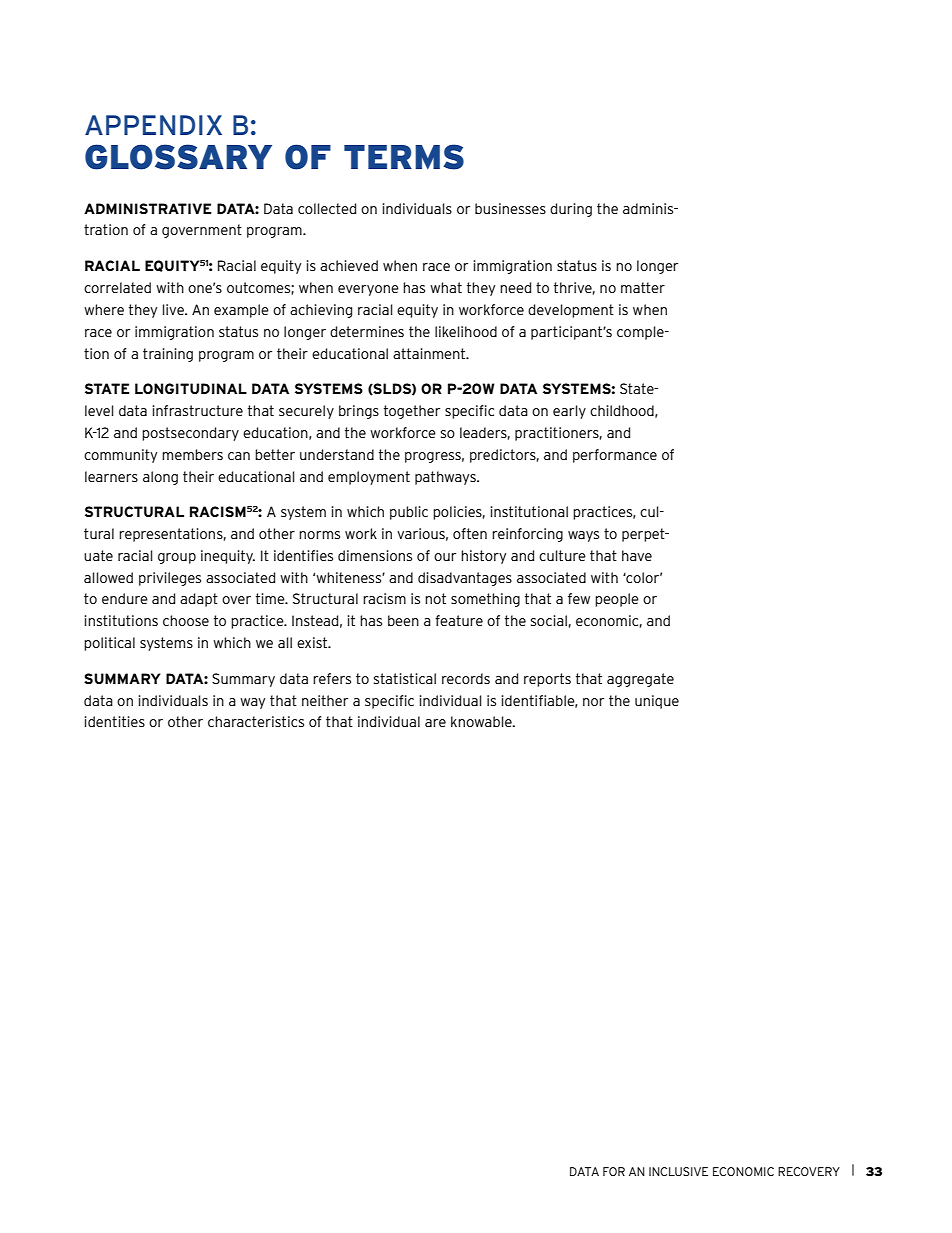 The width and height of the screenshot is (952, 1233). What do you see at coordinates (640, 680) in the screenshot?
I see `aggregate` at bounding box center [640, 680].
